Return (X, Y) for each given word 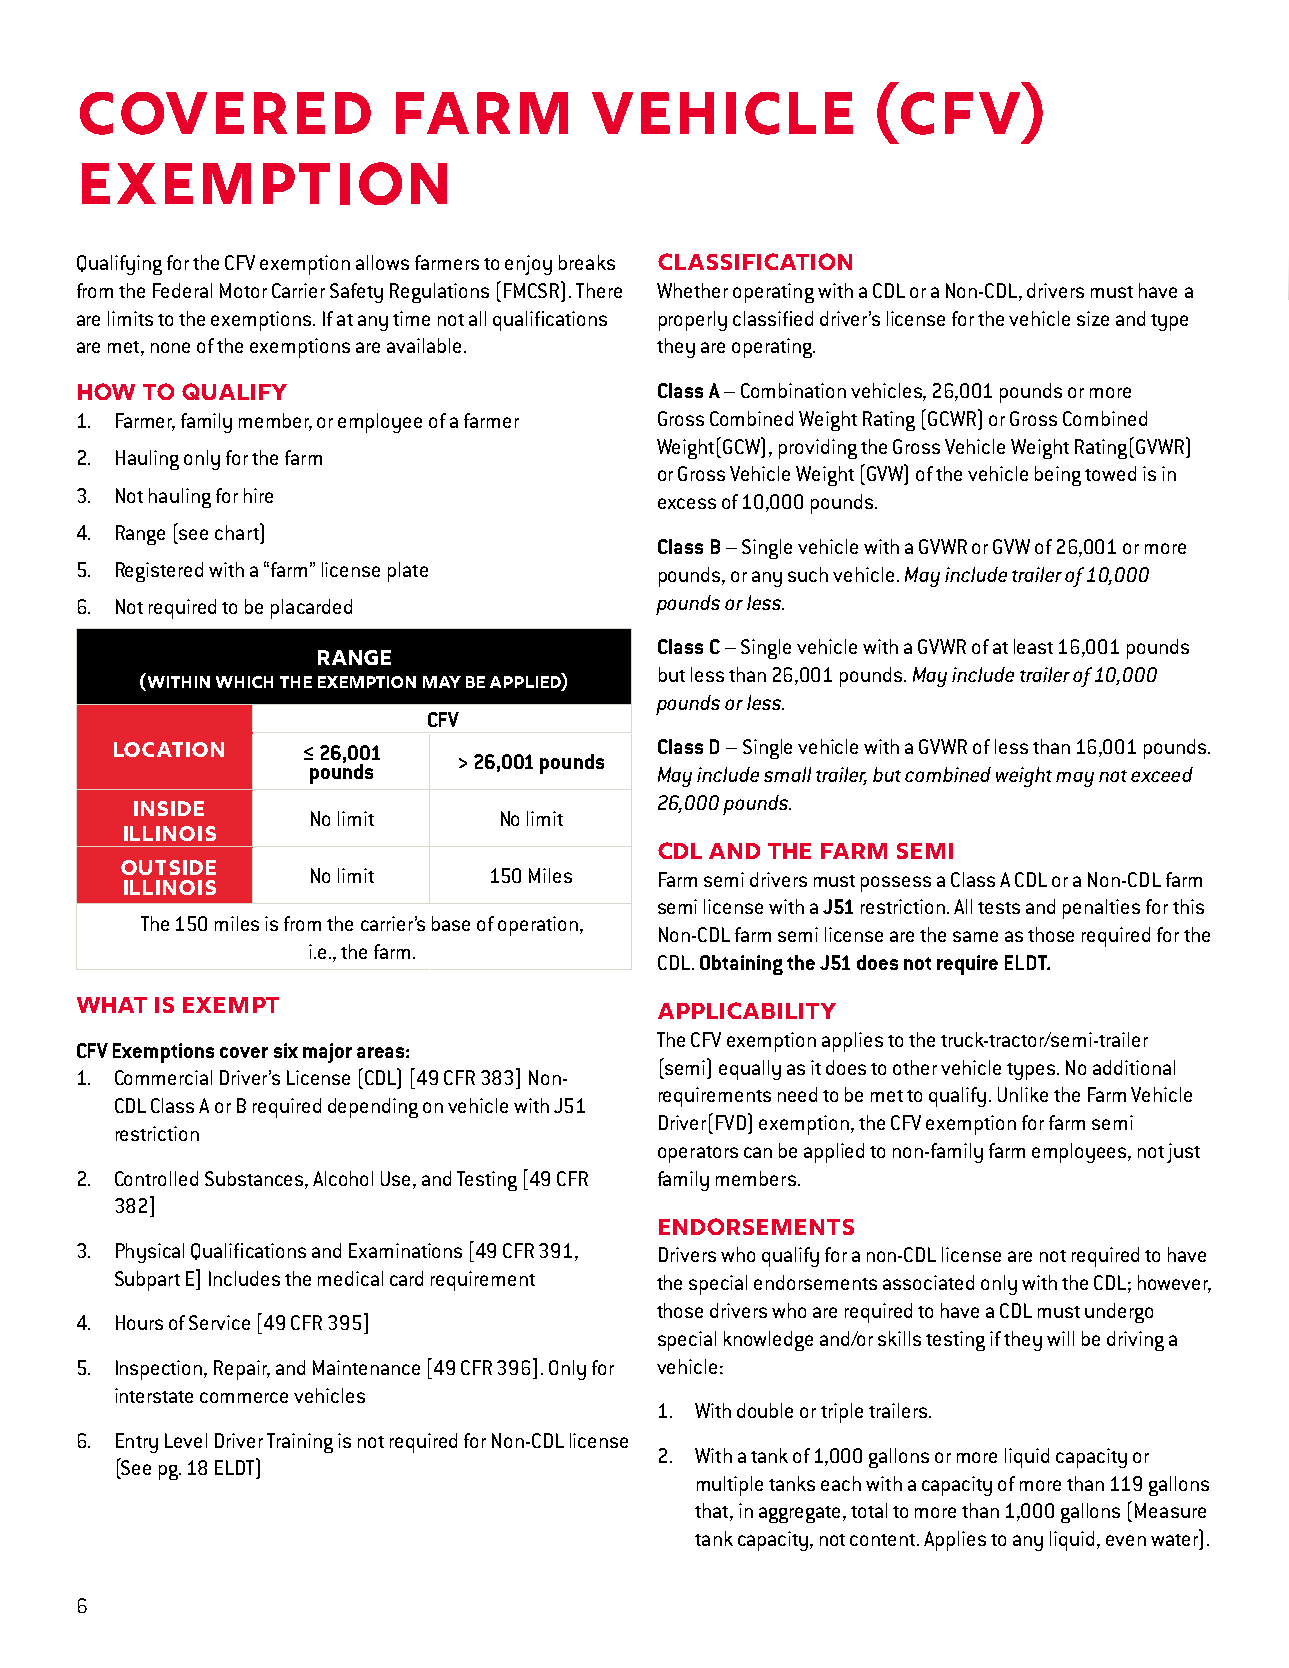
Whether (692, 290)
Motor (243, 290)
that (713, 1512)
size (1093, 318)
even (1126, 1540)
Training (300, 1443)
